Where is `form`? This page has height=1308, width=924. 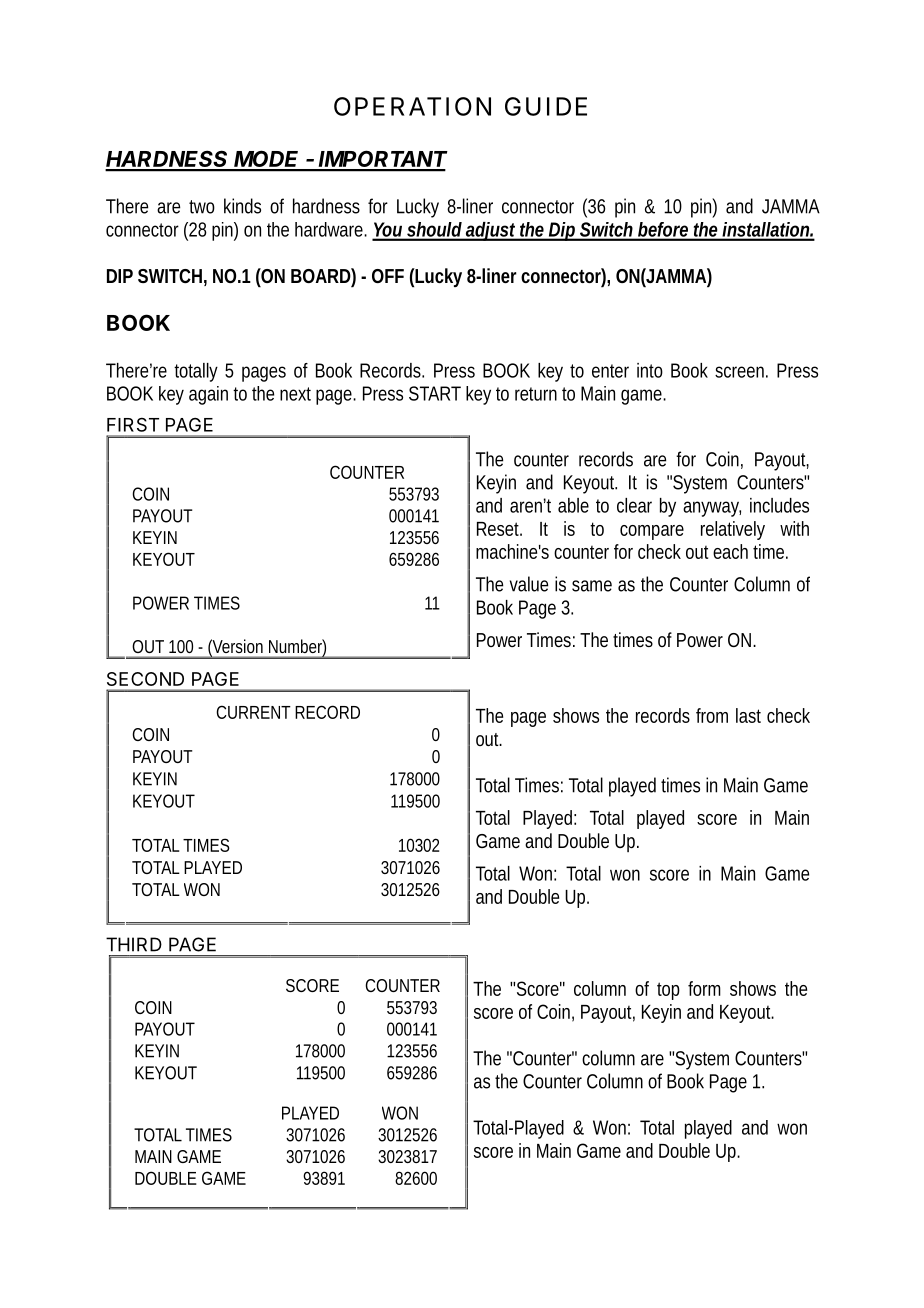 form is located at coordinates (704, 988).
